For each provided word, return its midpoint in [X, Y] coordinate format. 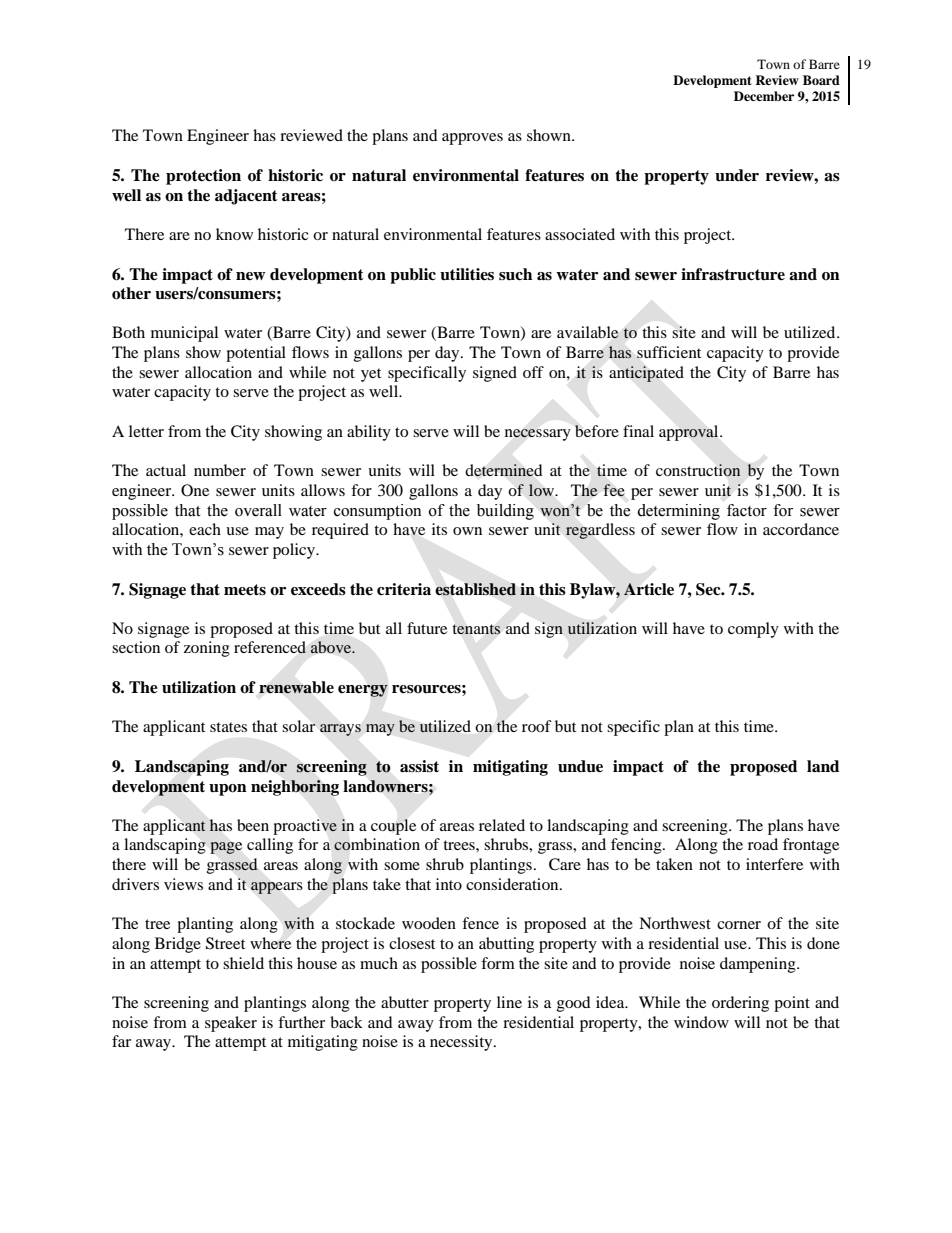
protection [203, 177]
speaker [231, 1024]
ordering [740, 1004]
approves [472, 139]
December [764, 96]
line [509, 1002]
